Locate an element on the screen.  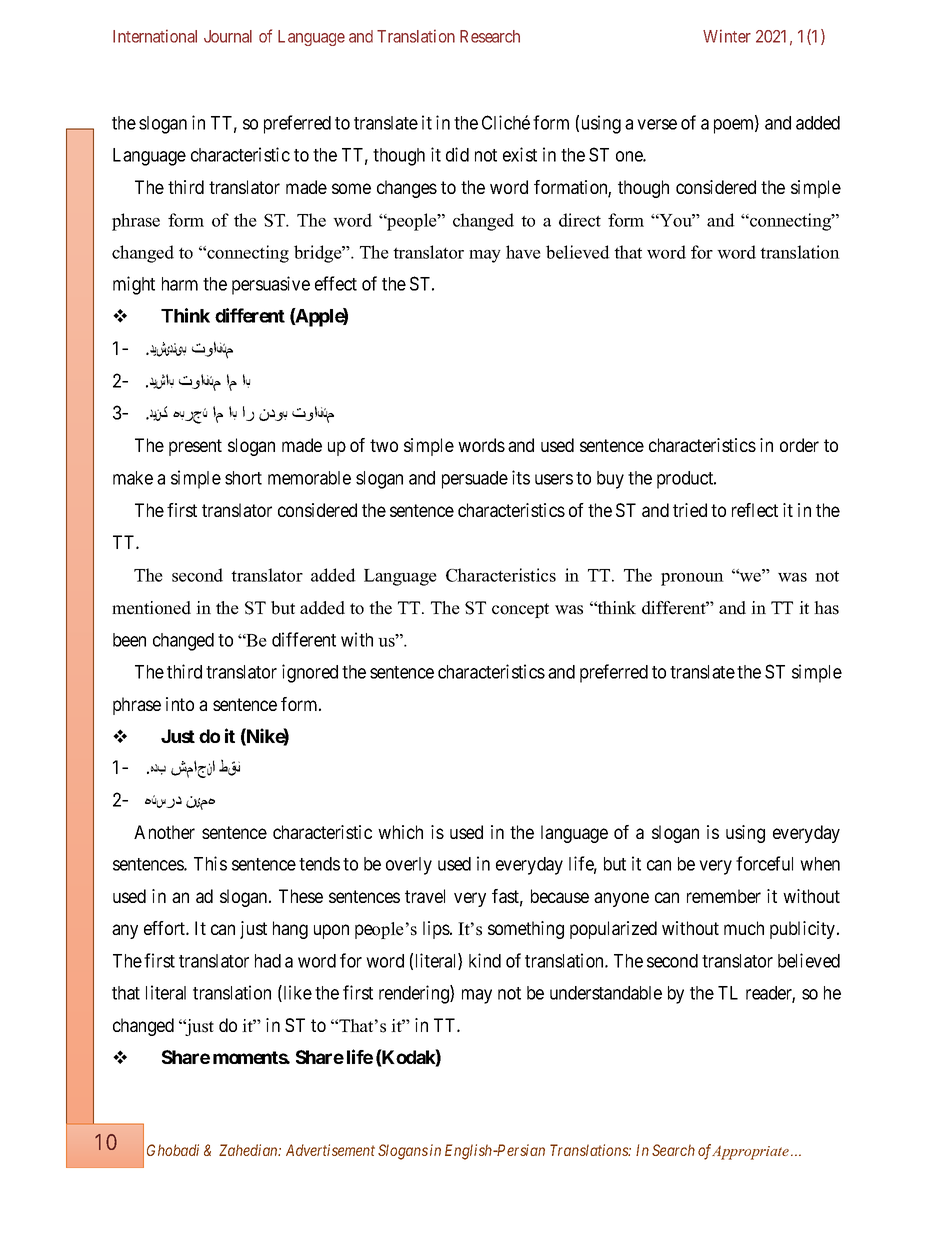
into is located at coordinates (180, 704).
